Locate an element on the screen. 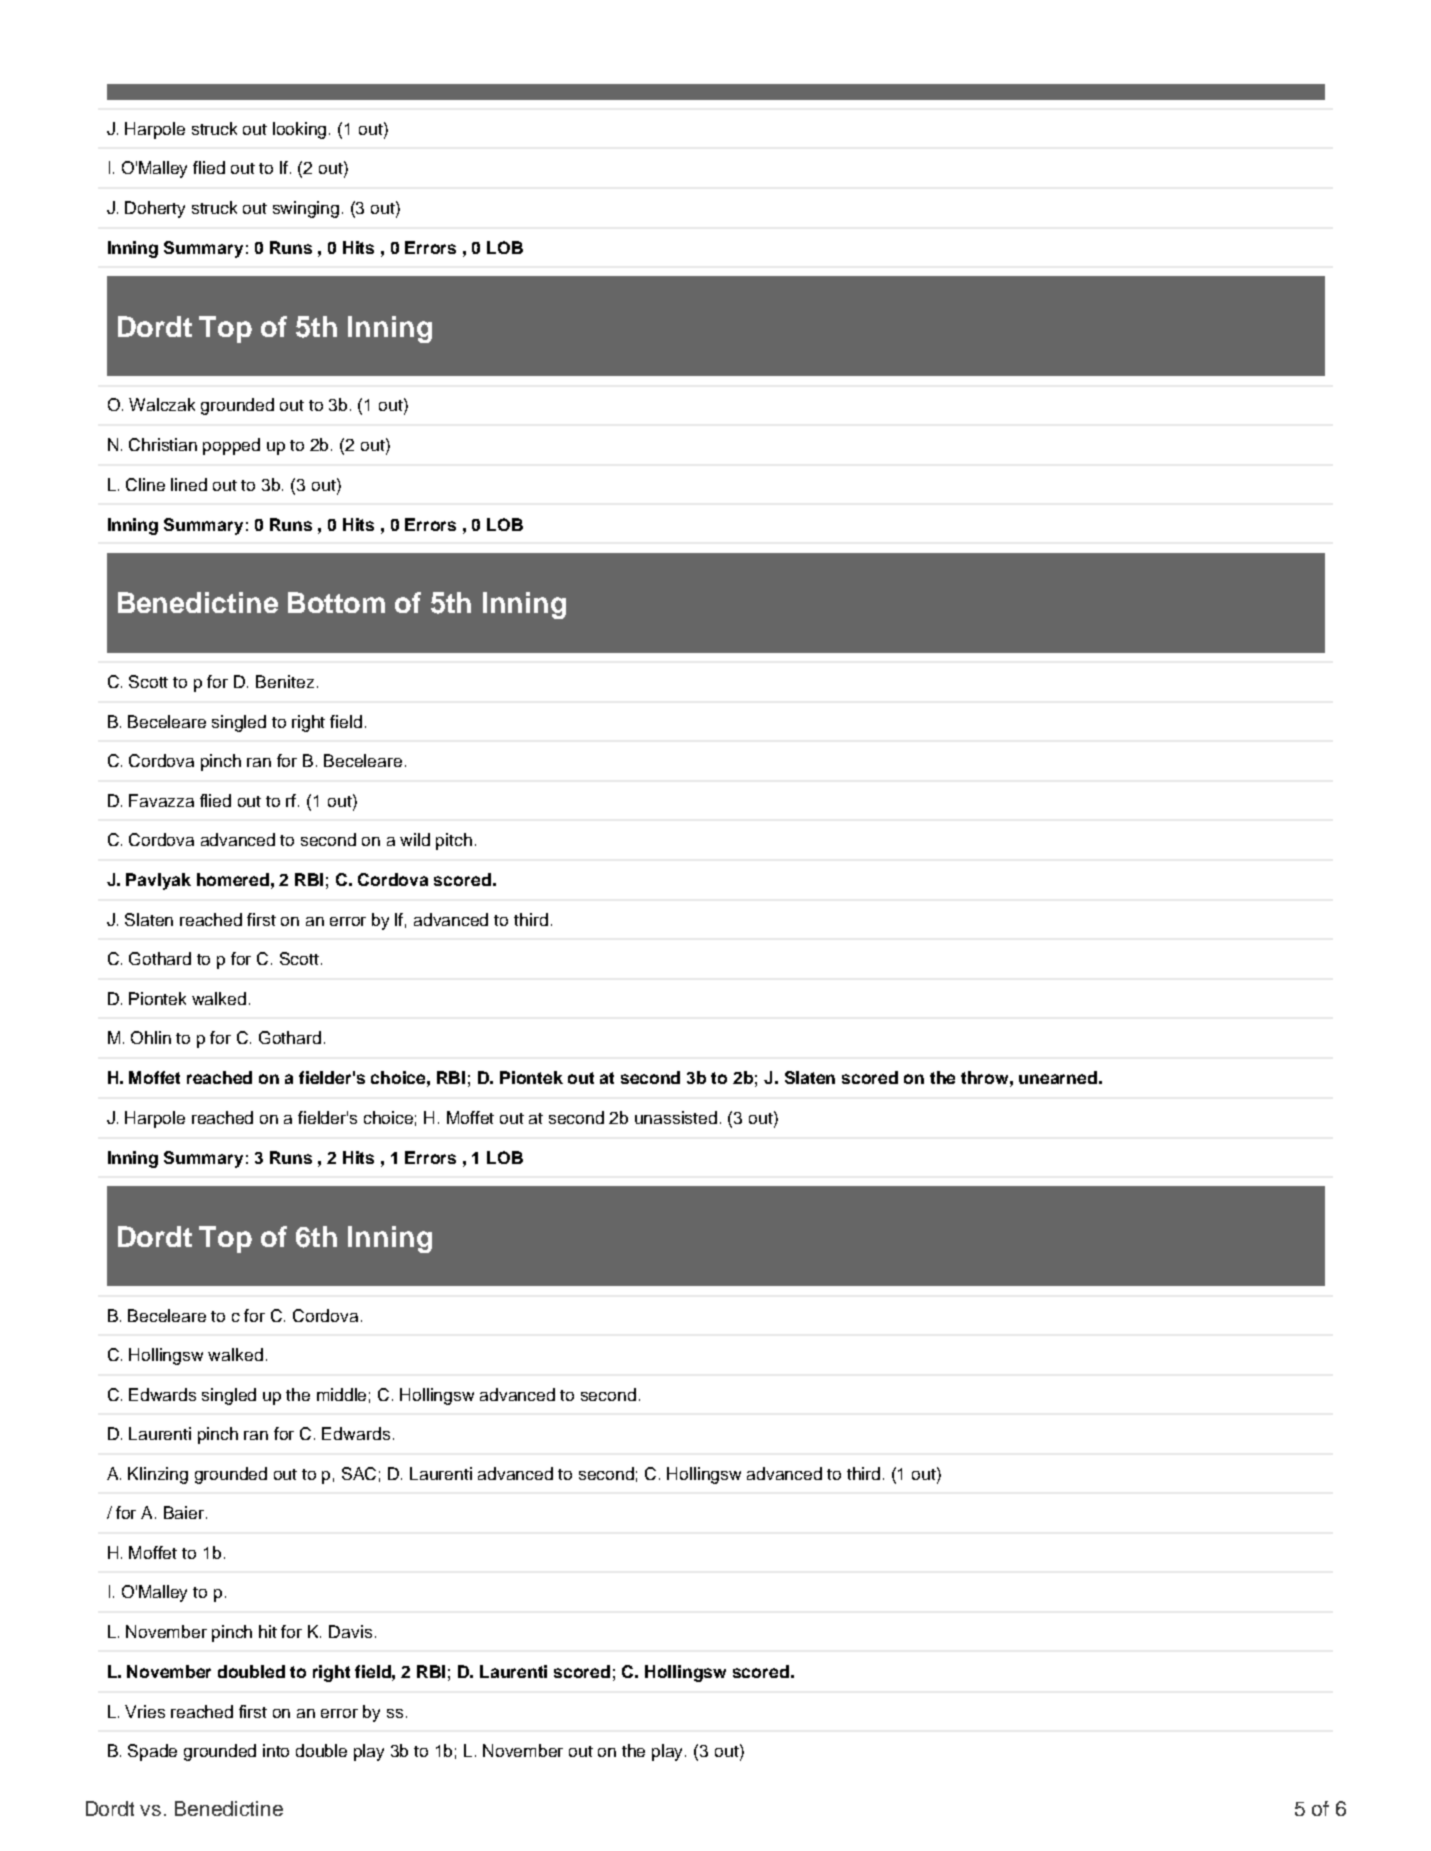  looking is located at coordinates (301, 130).
